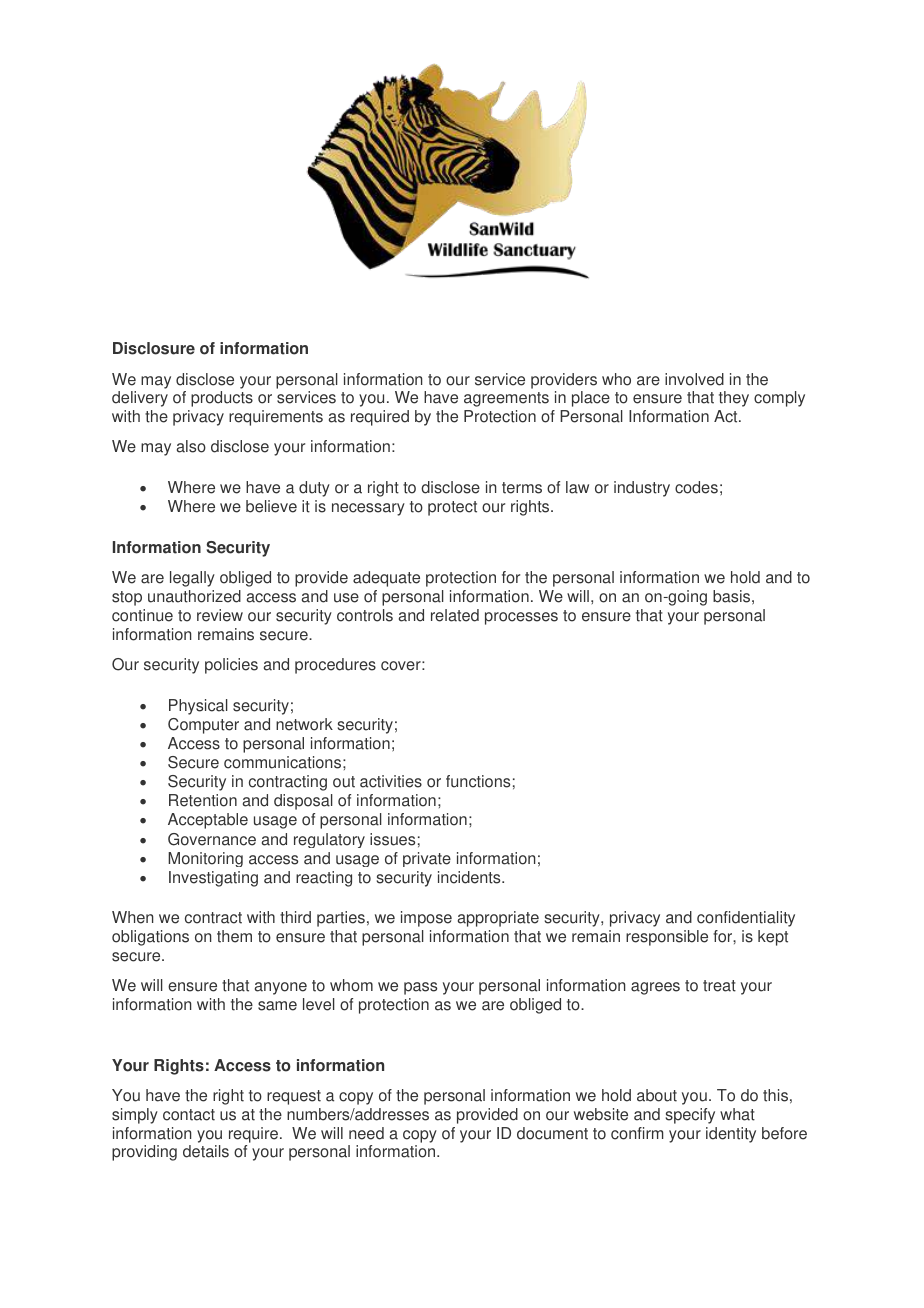 The image size is (924, 1308). I want to click on related, so click(455, 615).
